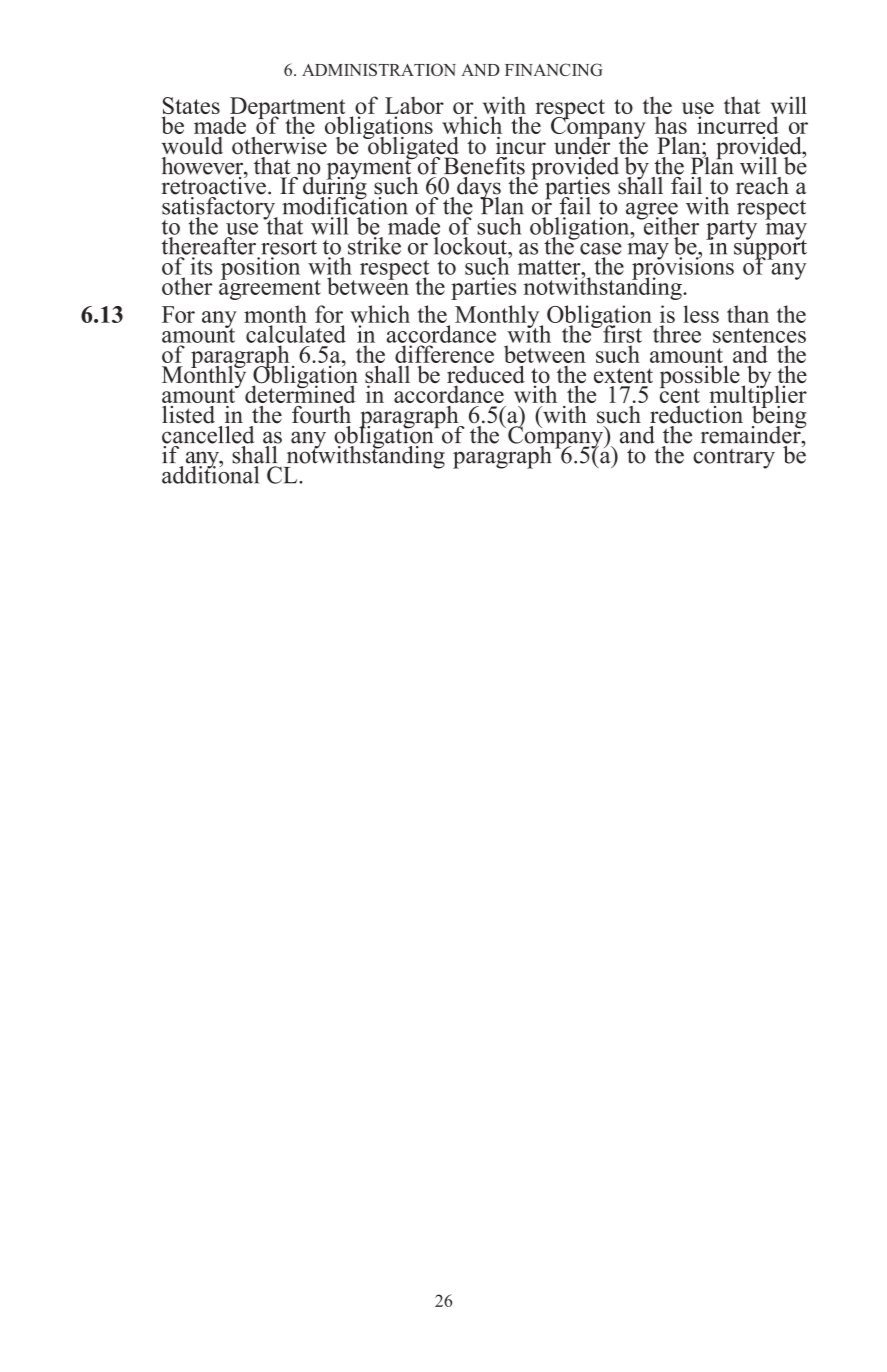 This document has width=887, height=1372. Describe the element at coordinates (680, 394) in the document. I see `cent` at that location.
